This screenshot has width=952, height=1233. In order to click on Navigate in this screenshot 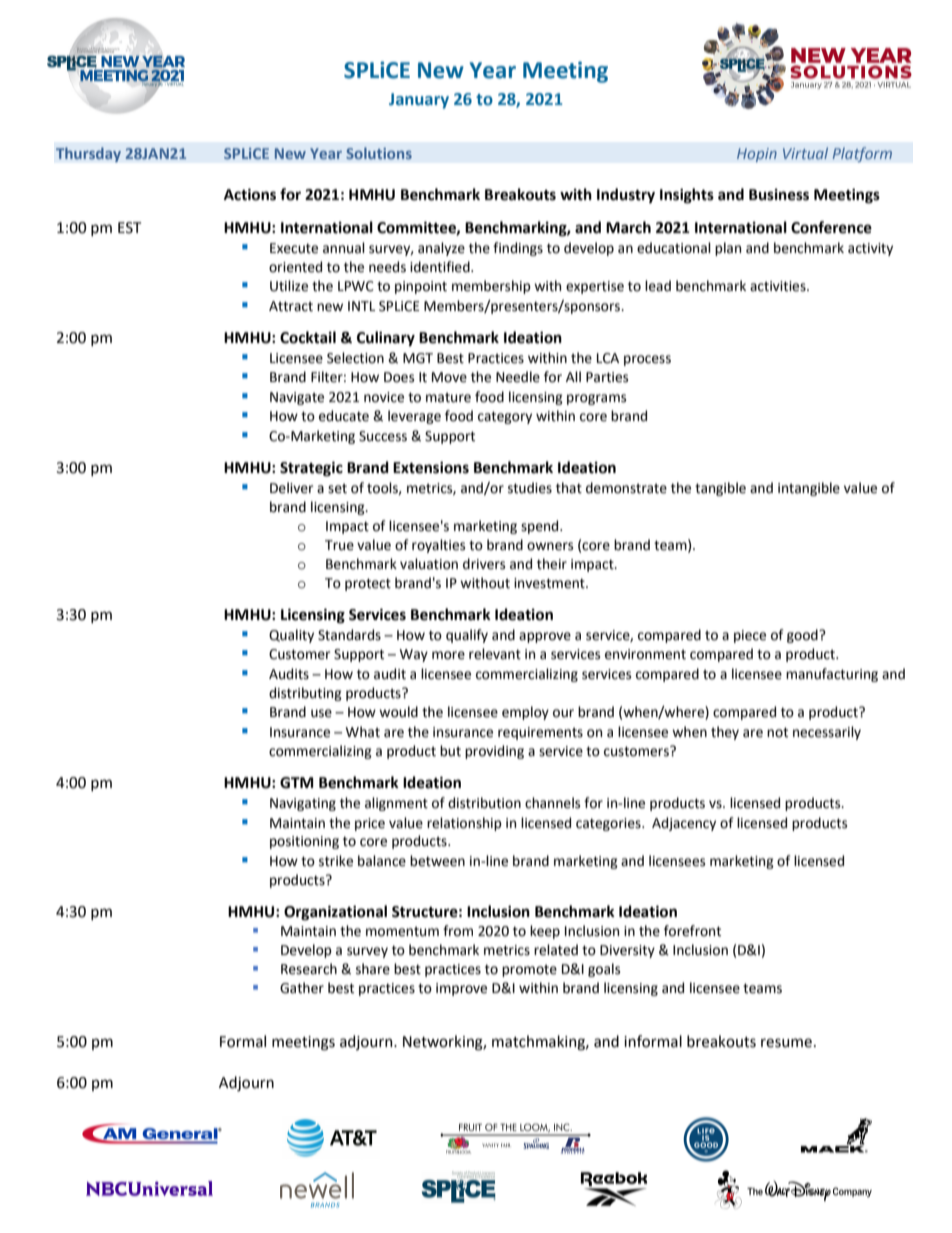, I will do `click(297, 398)`.
